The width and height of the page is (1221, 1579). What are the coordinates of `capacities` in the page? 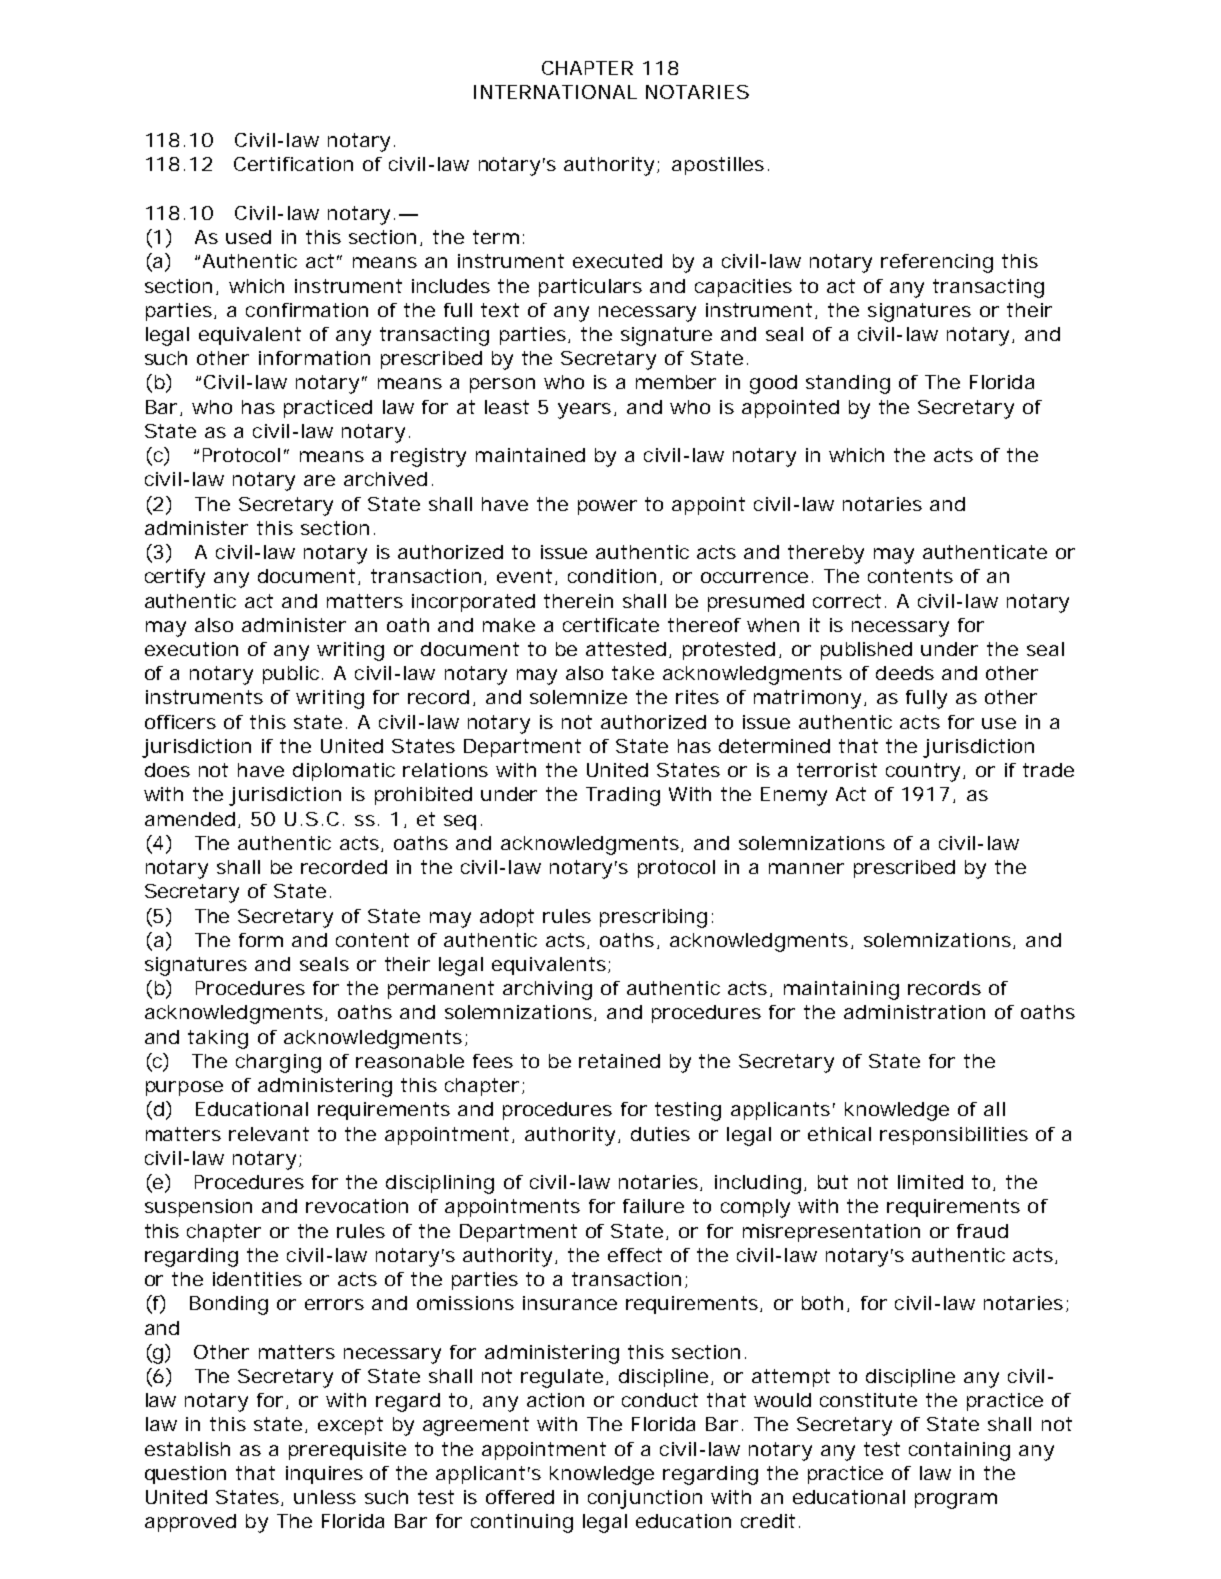 It's located at (743, 288).
